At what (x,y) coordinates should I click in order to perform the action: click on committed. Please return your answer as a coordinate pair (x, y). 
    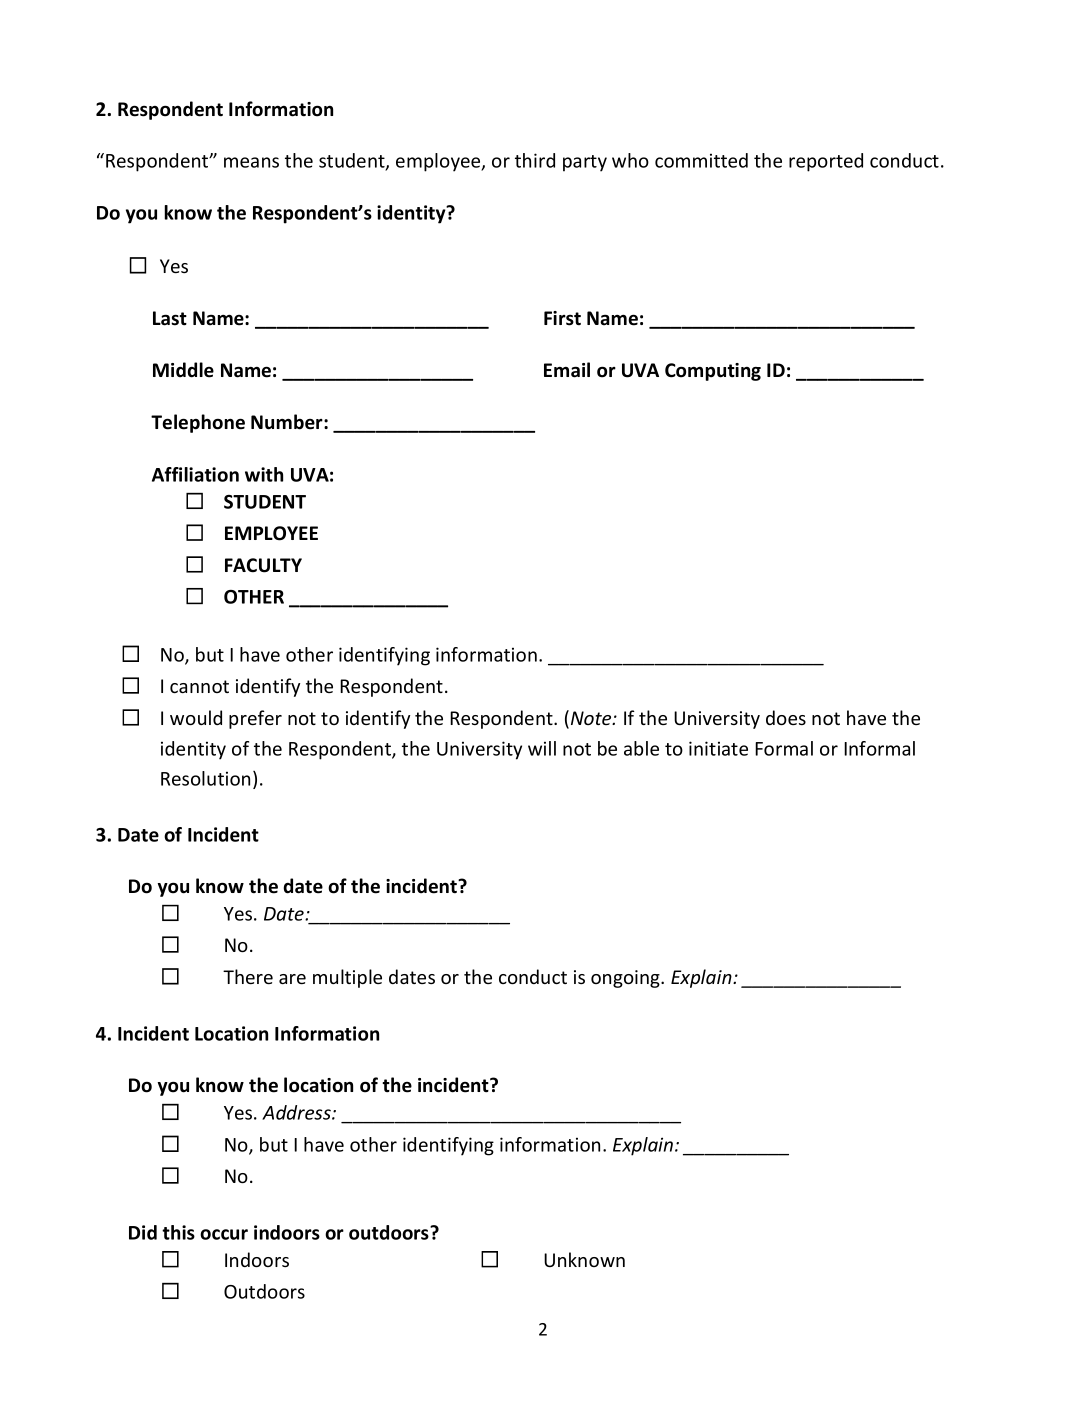
    Looking at the image, I should click on (701, 160).
